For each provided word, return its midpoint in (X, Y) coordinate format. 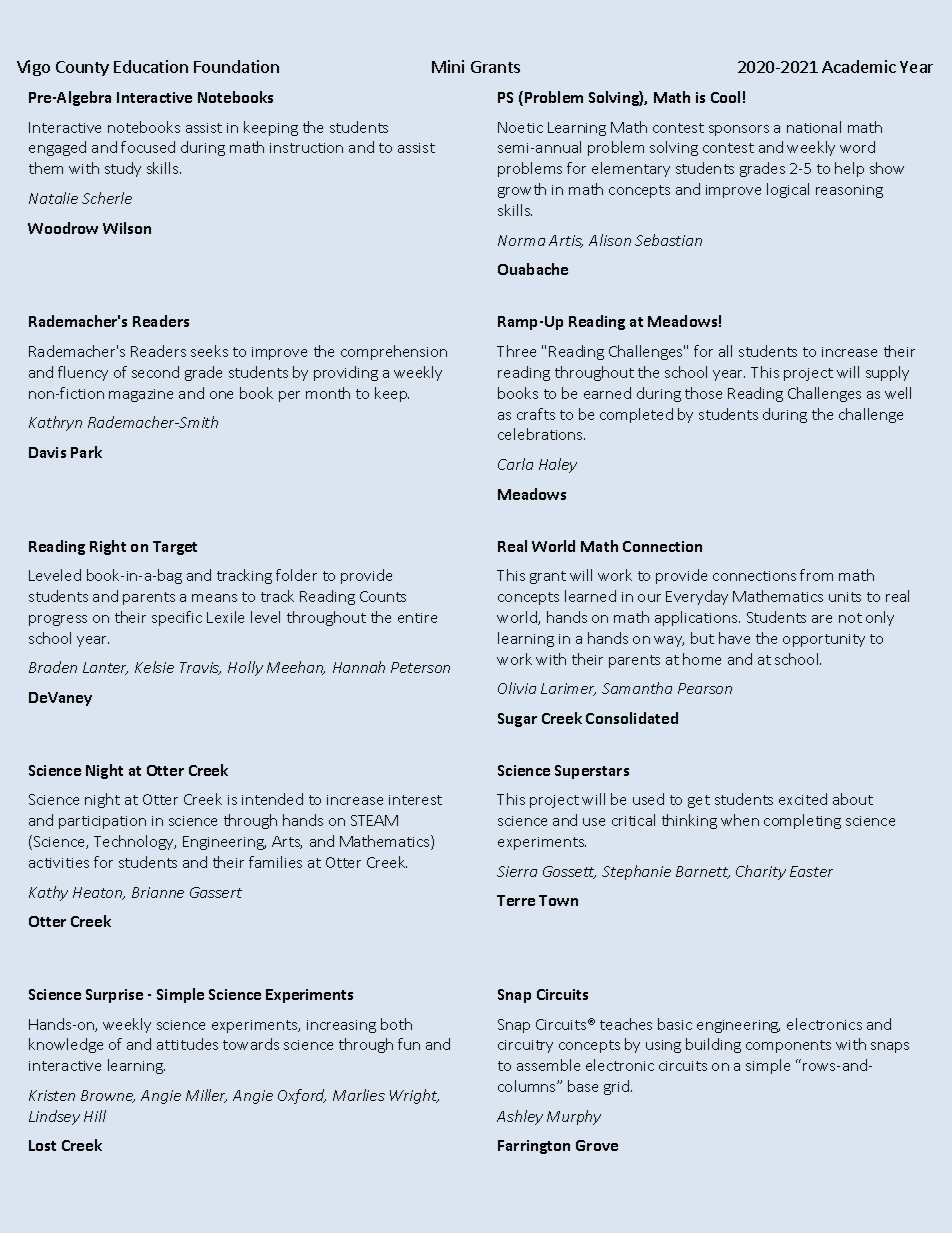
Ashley (520, 1117)
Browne (108, 1096)
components (788, 1046)
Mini (448, 66)
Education (151, 66)
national (814, 127)
